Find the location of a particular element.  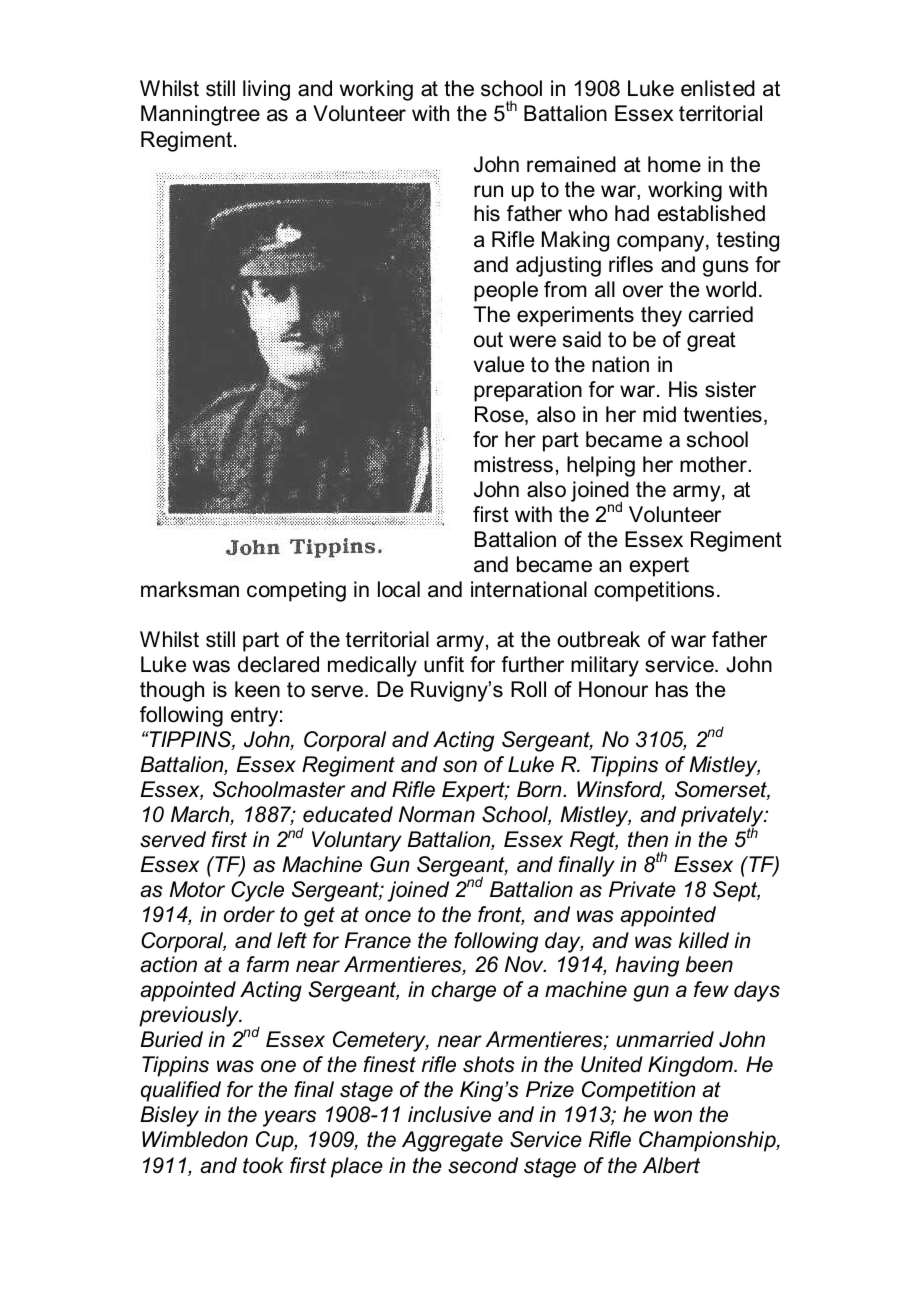

living is located at coordinates (266, 90).
